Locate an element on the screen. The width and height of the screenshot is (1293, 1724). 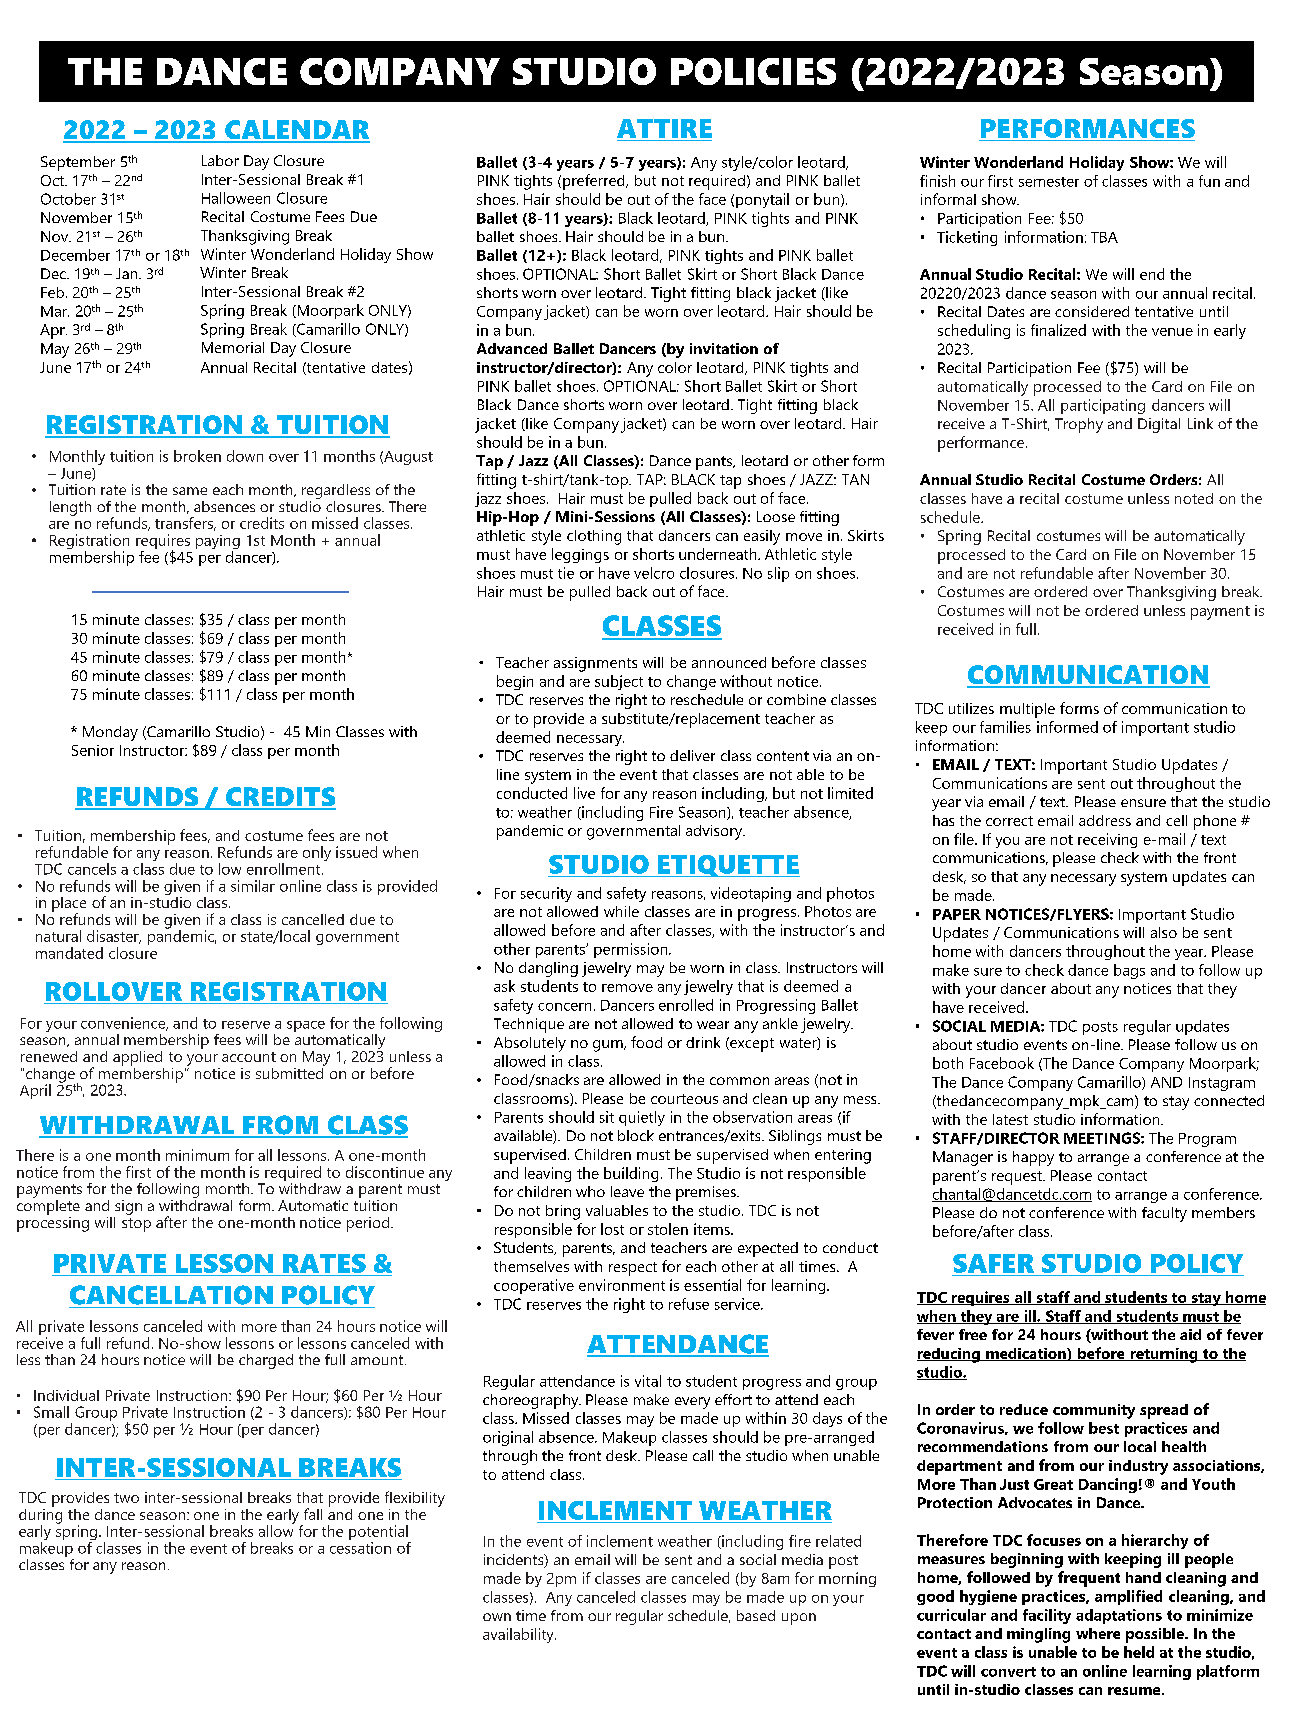
semester is located at coordinates (1049, 182).
